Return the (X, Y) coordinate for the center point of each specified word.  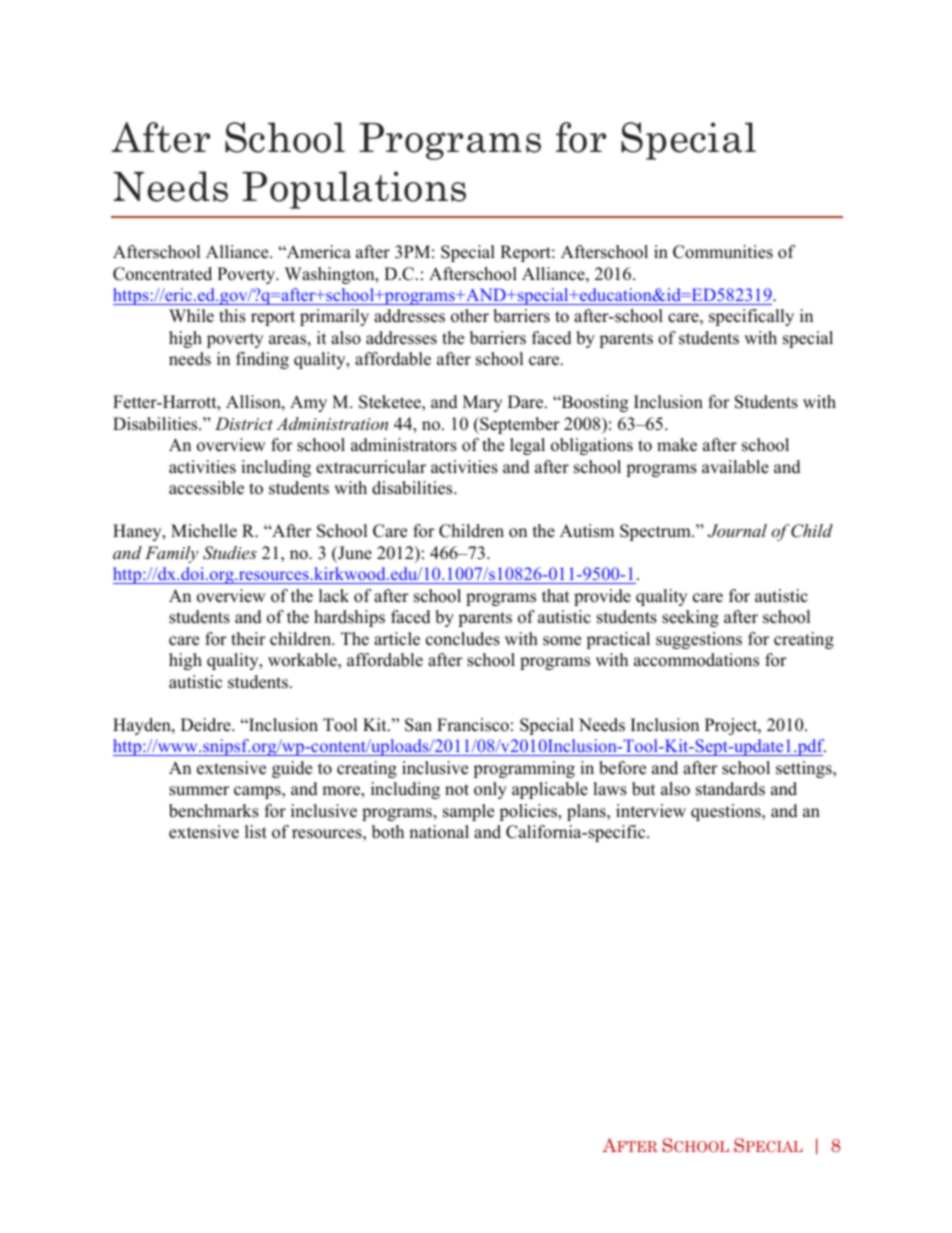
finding (262, 360)
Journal (737, 531)
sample (468, 812)
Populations (354, 190)
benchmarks (214, 811)
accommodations (696, 660)
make (677, 445)
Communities (723, 252)
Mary (482, 403)
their (248, 639)
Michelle (204, 531)
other (470, 316)
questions (727, 812)
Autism (587, 531)
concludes (463, 639)
